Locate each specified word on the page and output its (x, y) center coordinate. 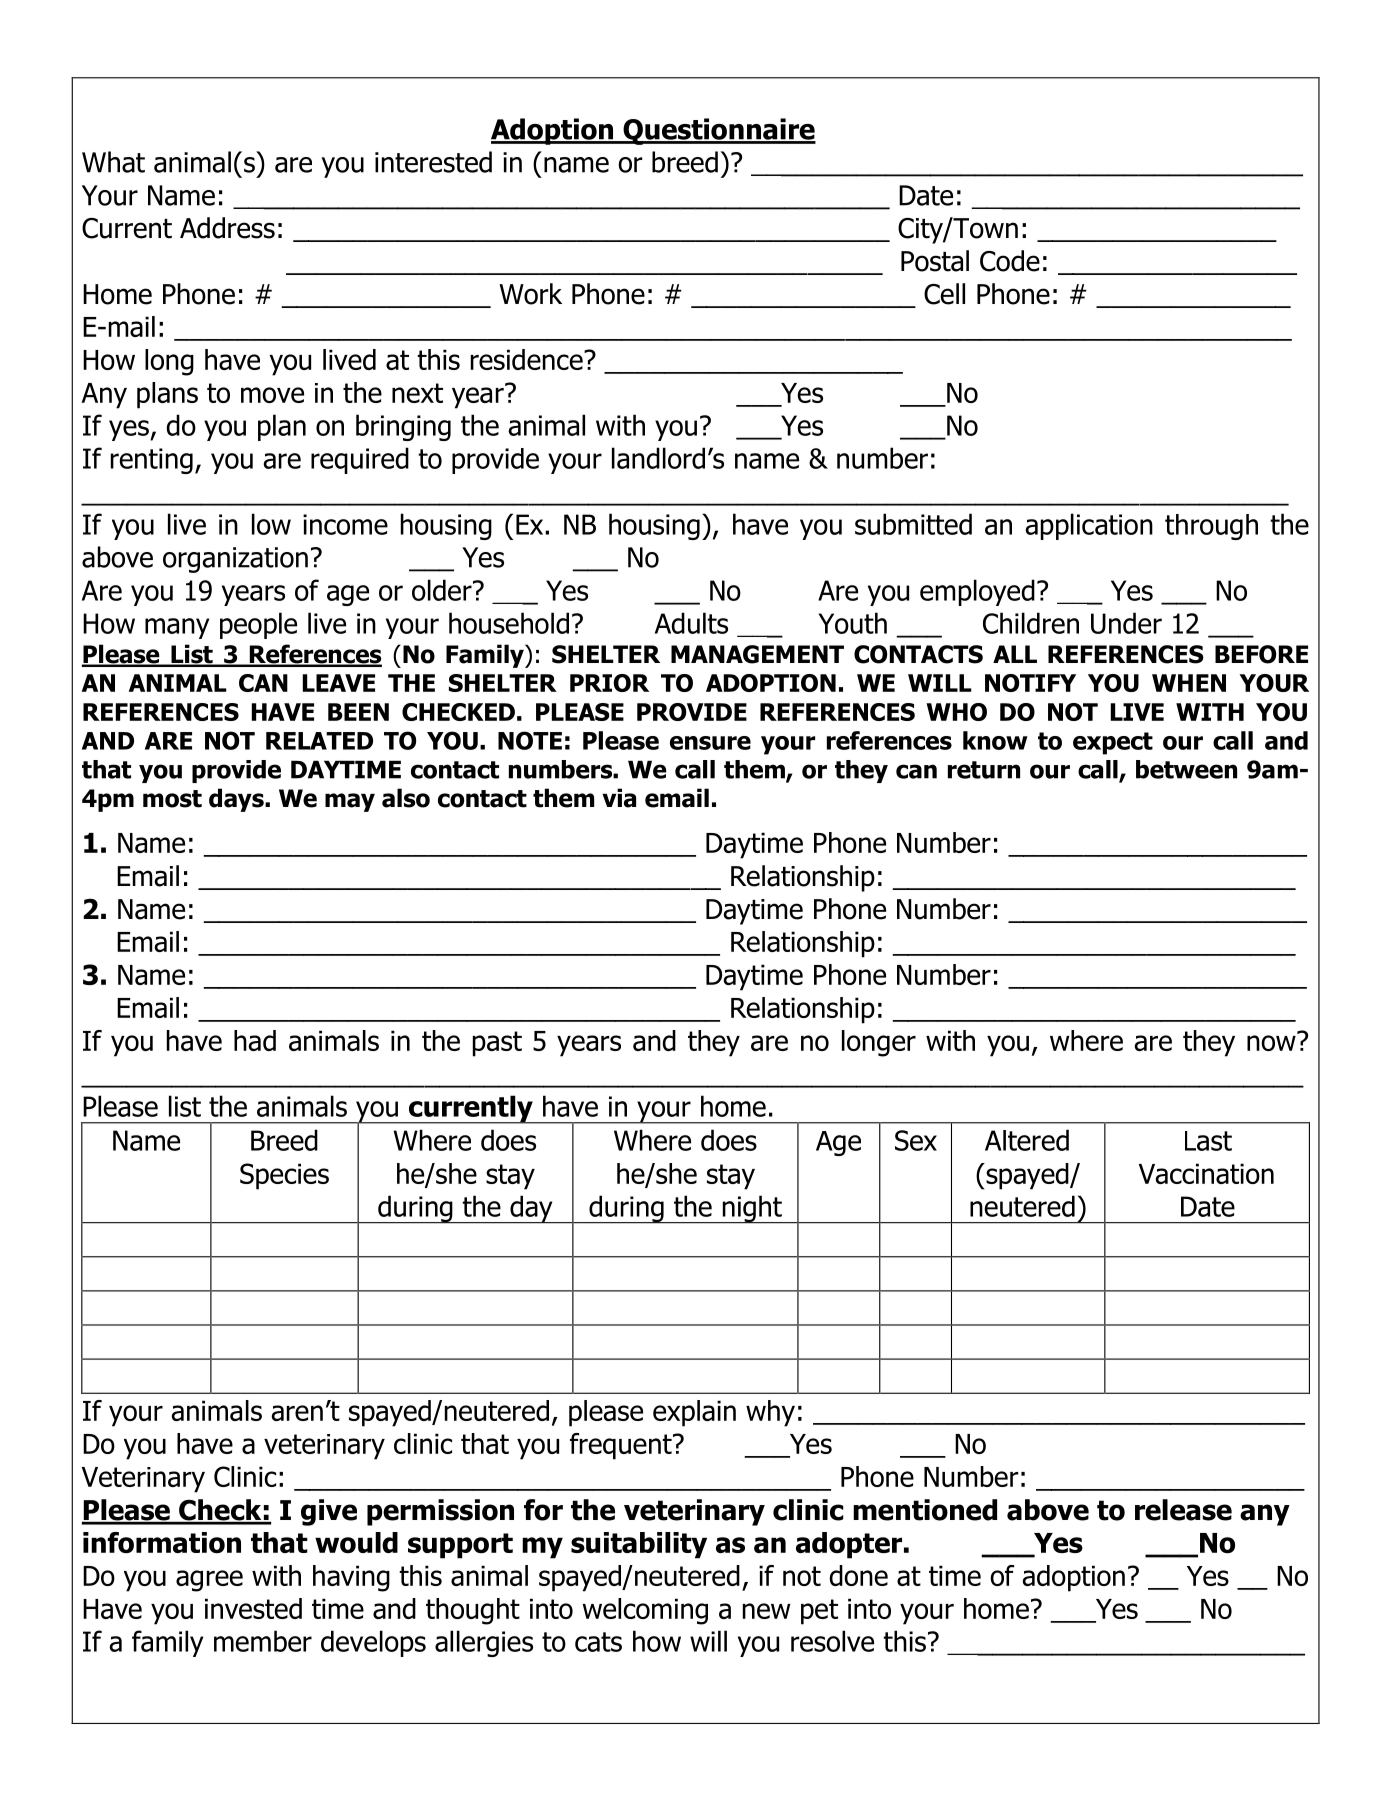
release (1183, 1510)
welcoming (645, 1611)
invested (253, 1608)
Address (227, 228)
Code (1010, 261)
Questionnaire (718, 131)
